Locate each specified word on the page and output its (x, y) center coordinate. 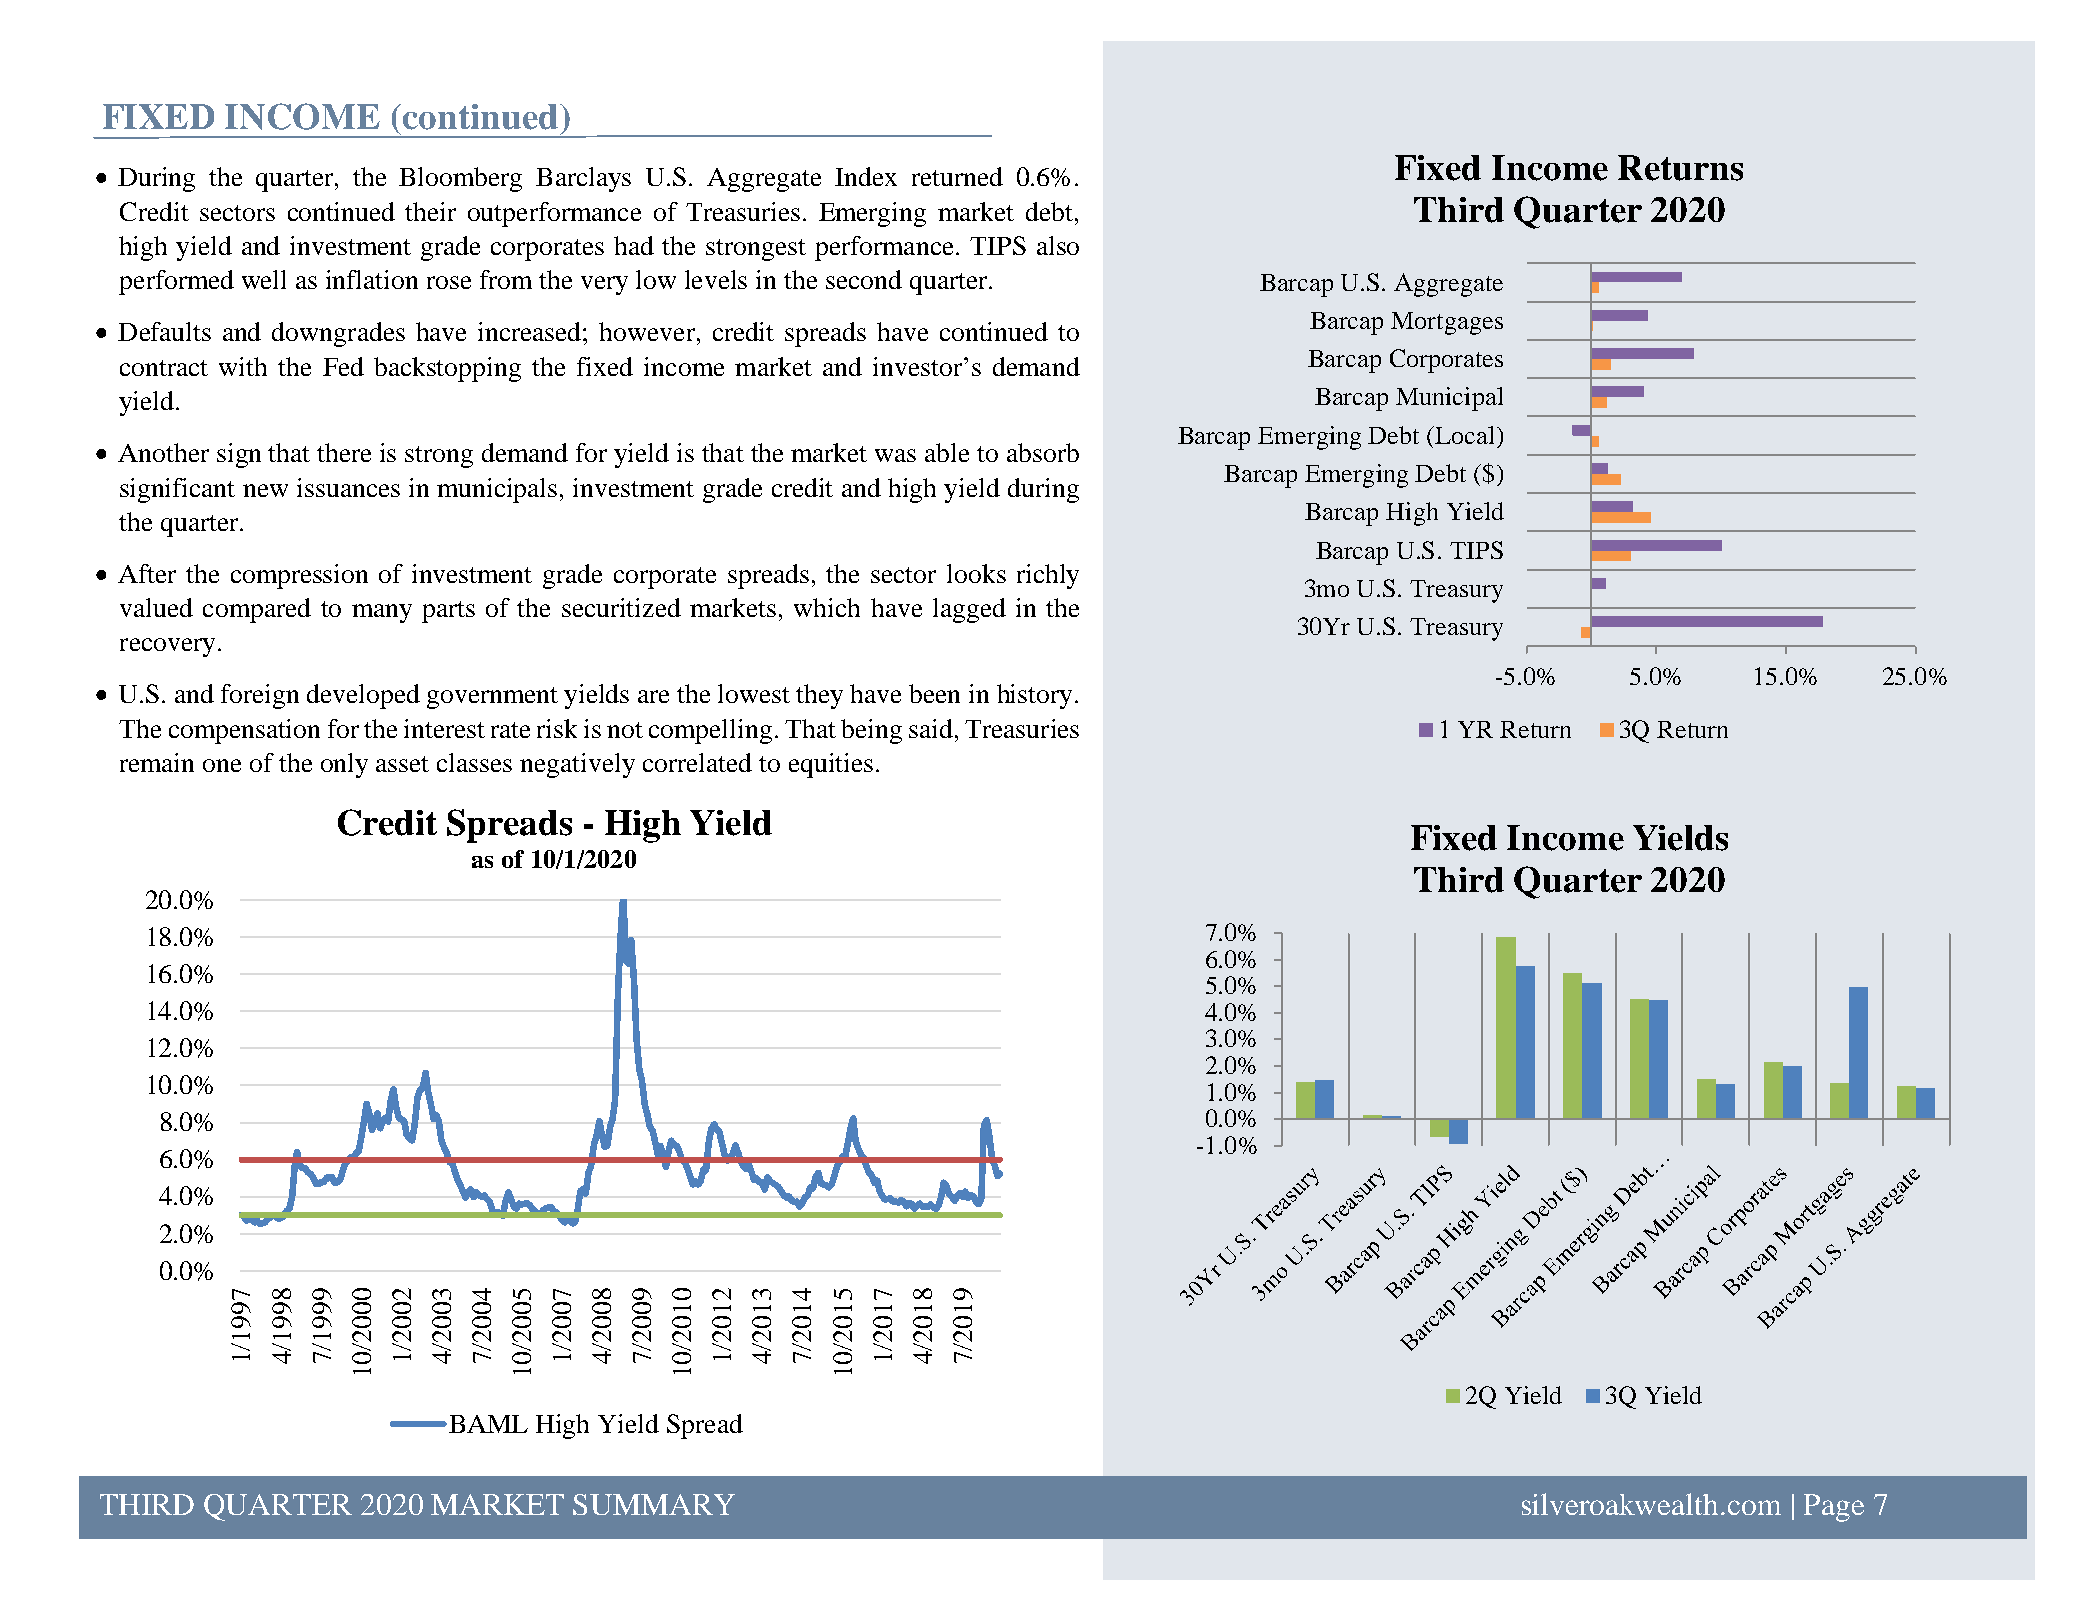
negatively (577, 765)
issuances (348, 487)
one (222, 765)
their (430, 211)
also (1058, 245)
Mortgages (1447, 323)
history (1034, 696)
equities (831, 765)
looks (976, 573)
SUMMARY (654, 1504)
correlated (697, 762)
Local (1463, 435)
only (344, 765)
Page (1834, 1508)
